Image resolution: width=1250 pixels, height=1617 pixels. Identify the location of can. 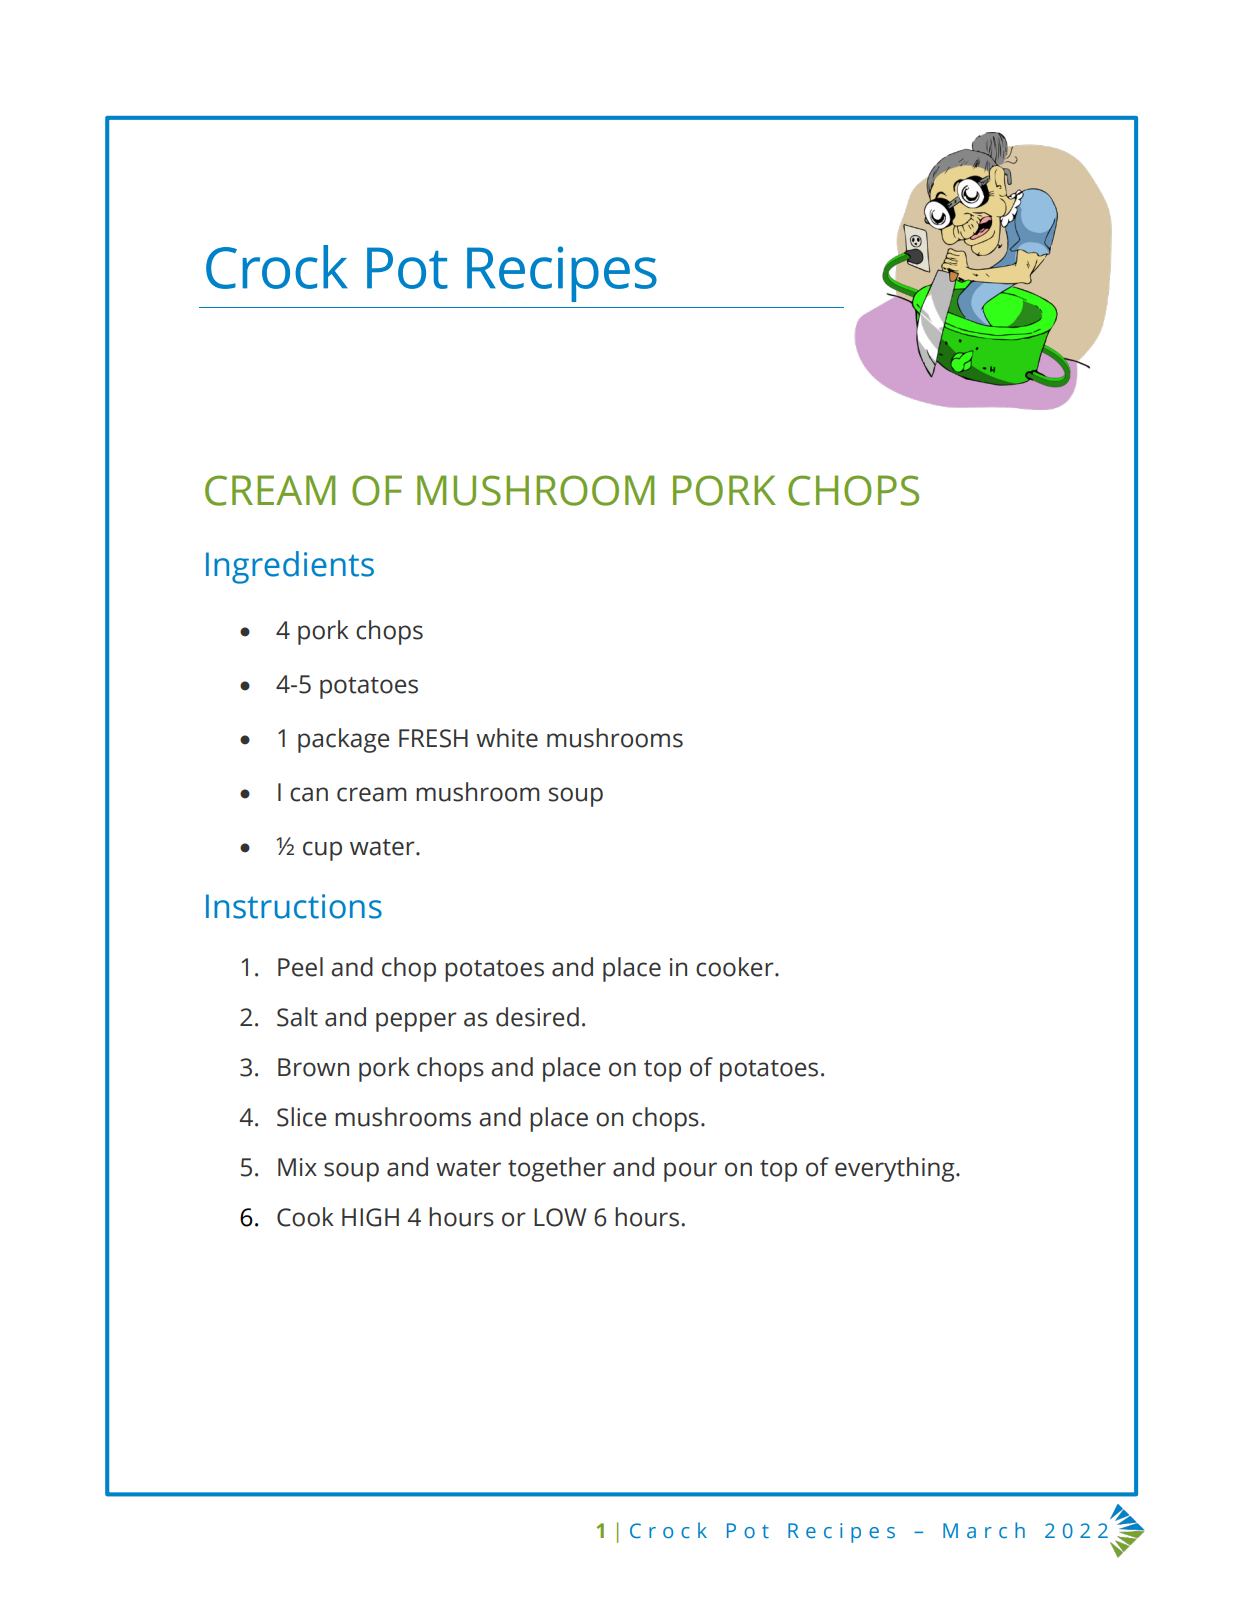
(309, 794).
